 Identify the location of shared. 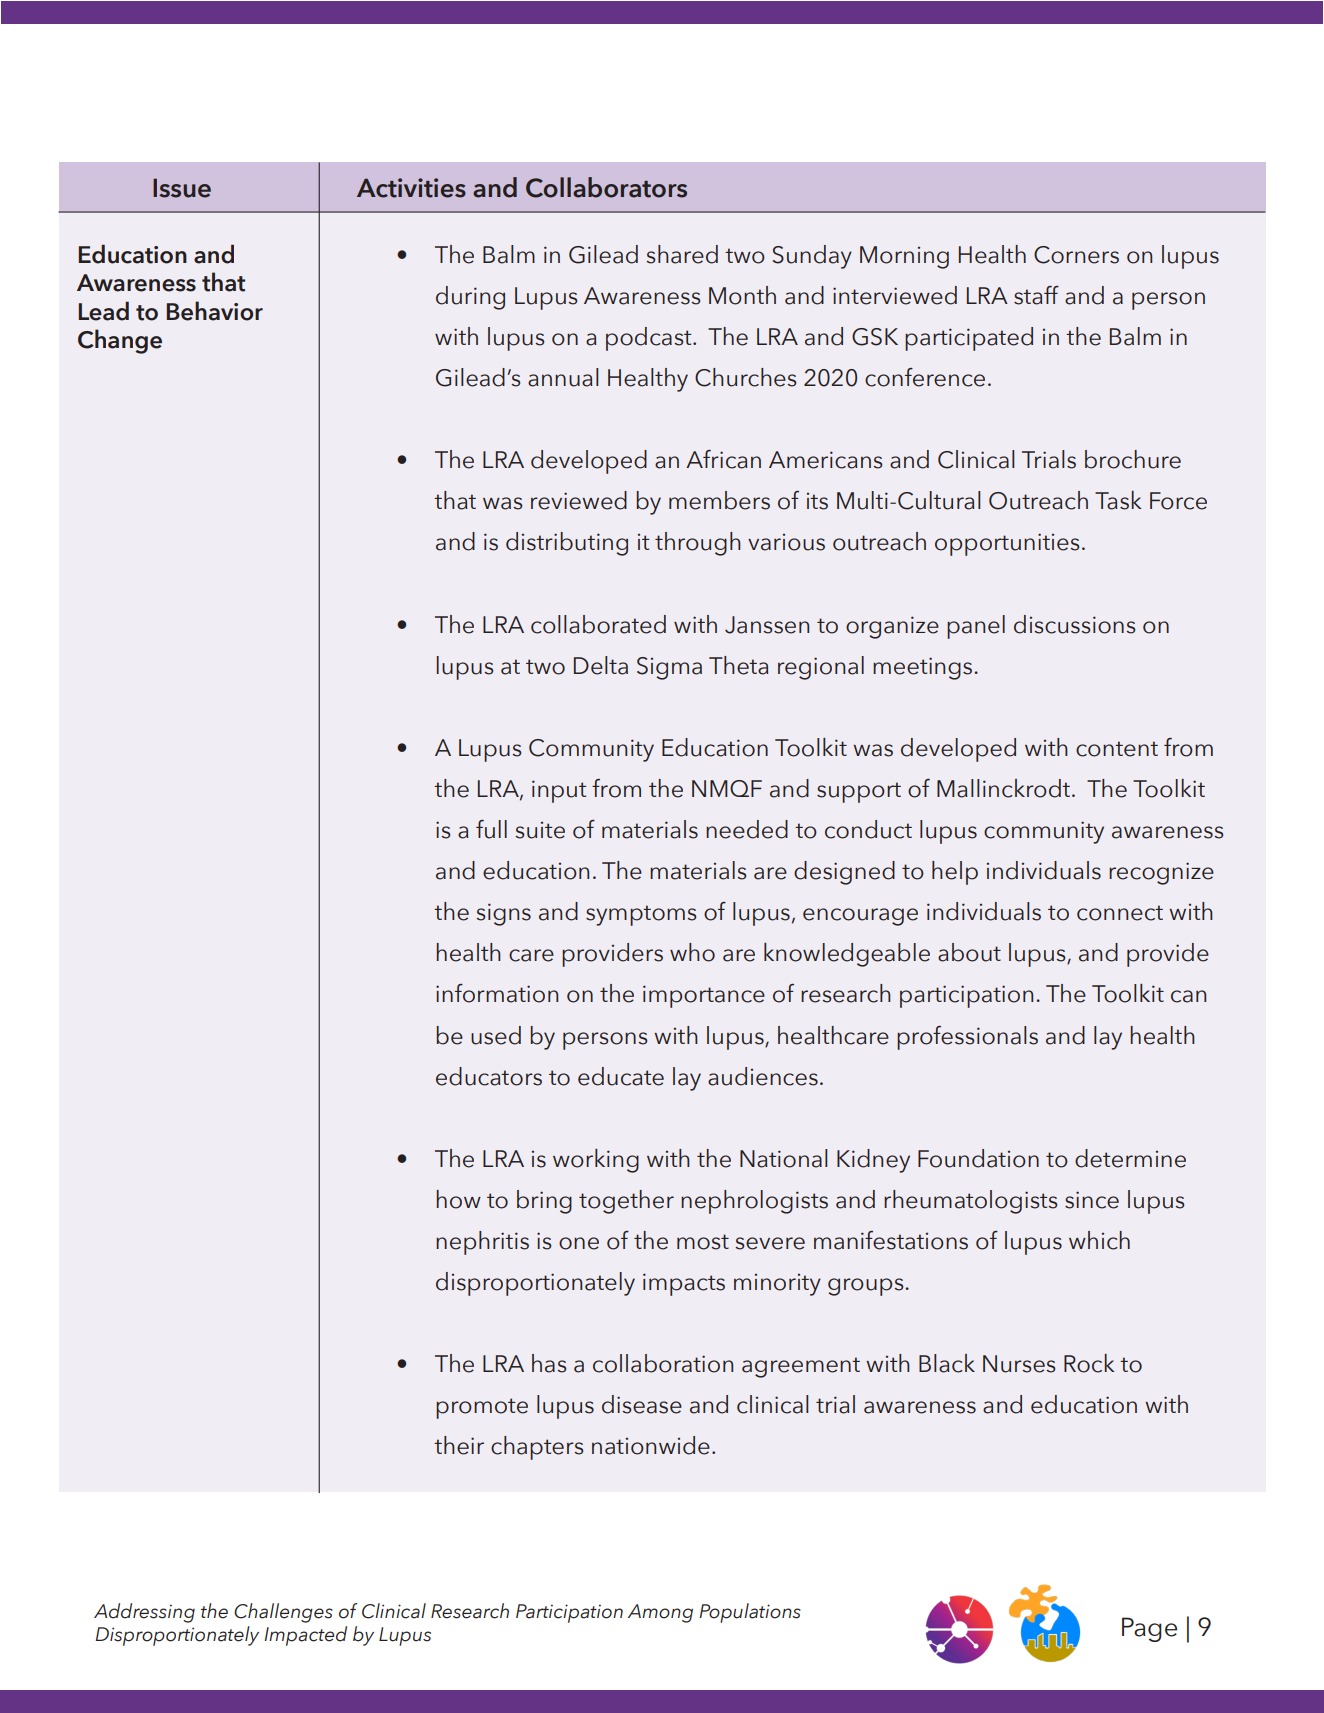
(682, 254).
